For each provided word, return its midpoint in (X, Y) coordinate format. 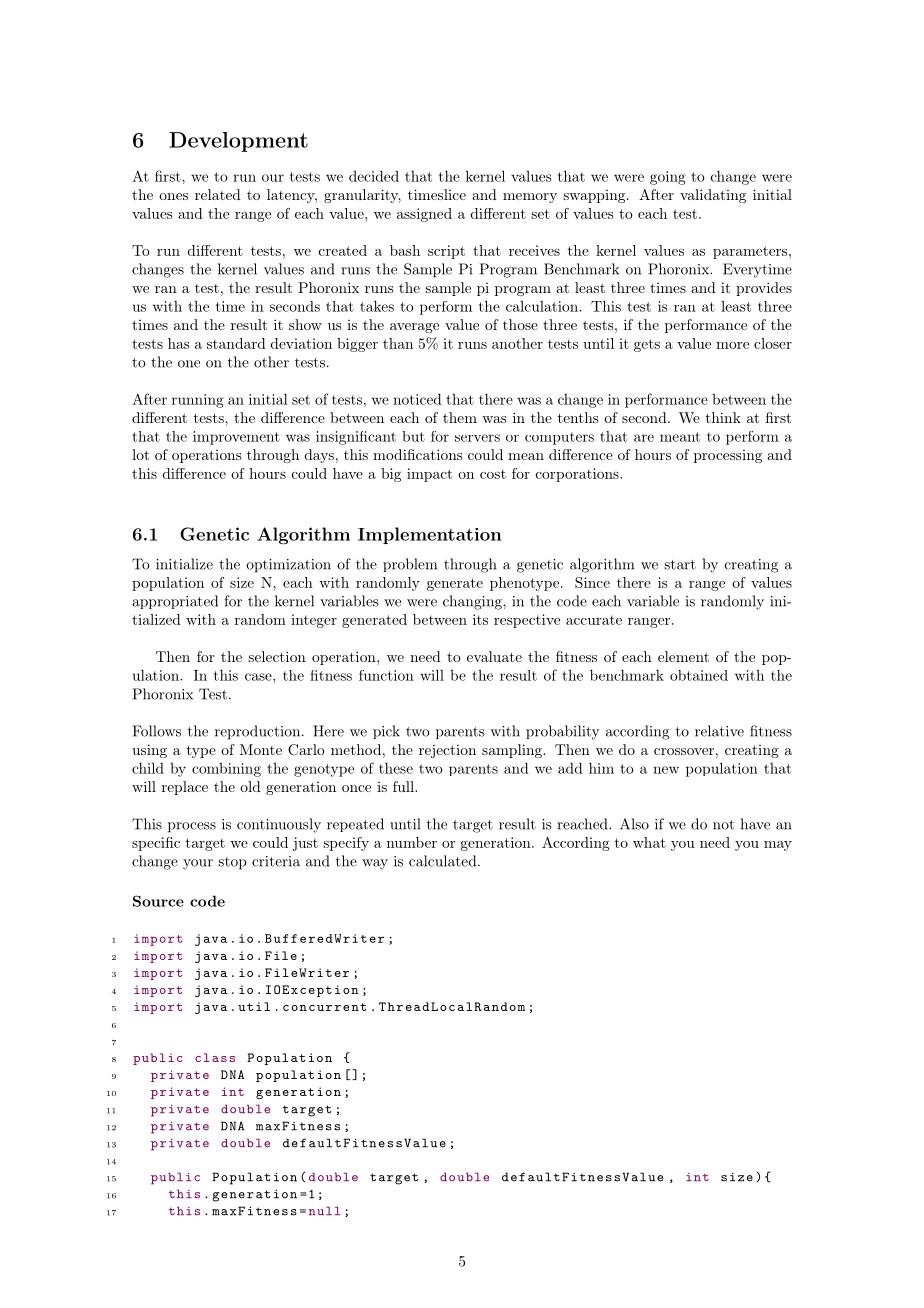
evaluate (494, 656)
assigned (424, 215)
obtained (699, 675)
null (325, 1211)
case (259, 677)
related (218, 194)
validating (713, 196)
